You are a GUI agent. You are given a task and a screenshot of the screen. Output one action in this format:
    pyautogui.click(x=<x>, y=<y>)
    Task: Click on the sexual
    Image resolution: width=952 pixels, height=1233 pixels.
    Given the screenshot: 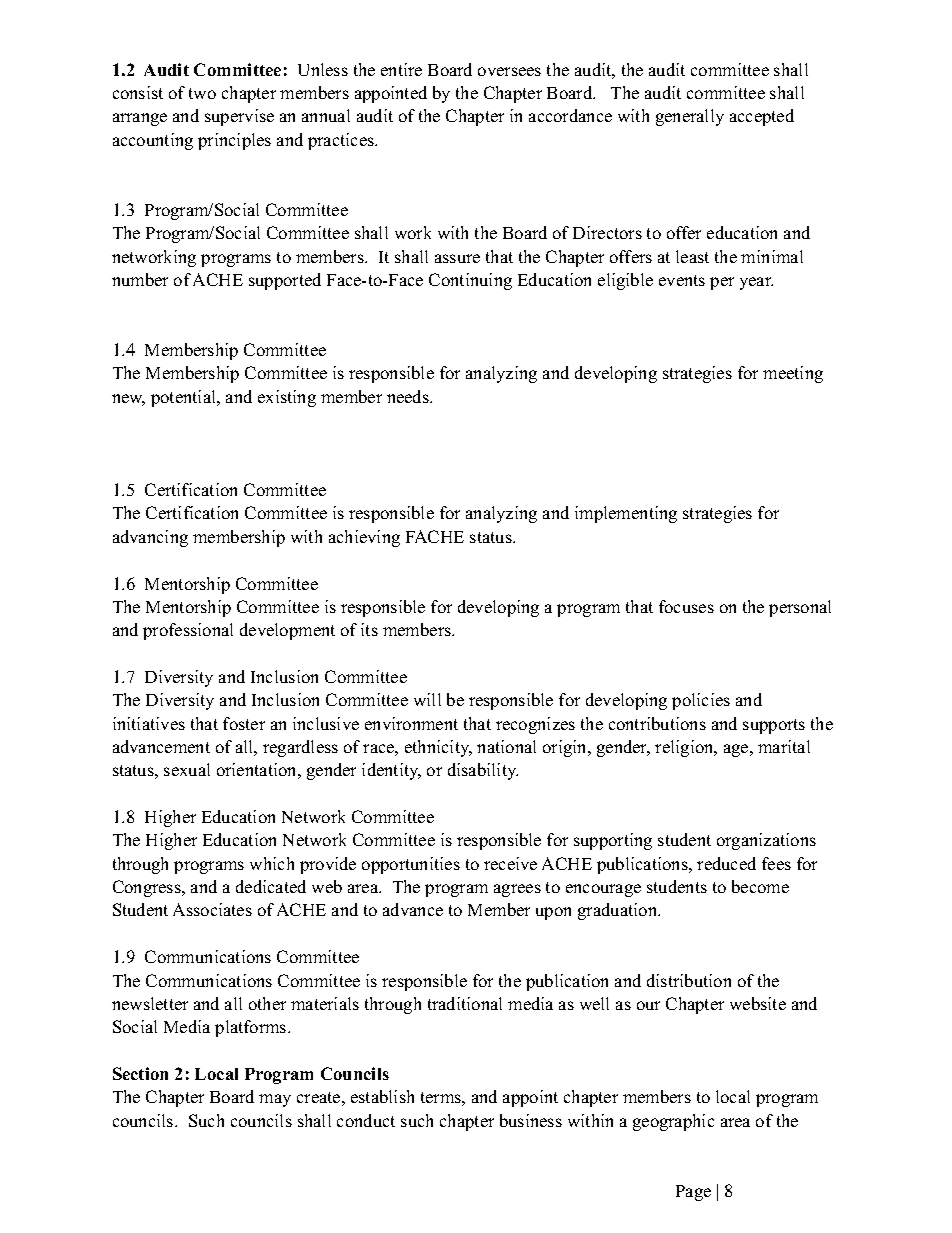 What is the action you would take?
    pyautogui.click(x=187, y=769)
